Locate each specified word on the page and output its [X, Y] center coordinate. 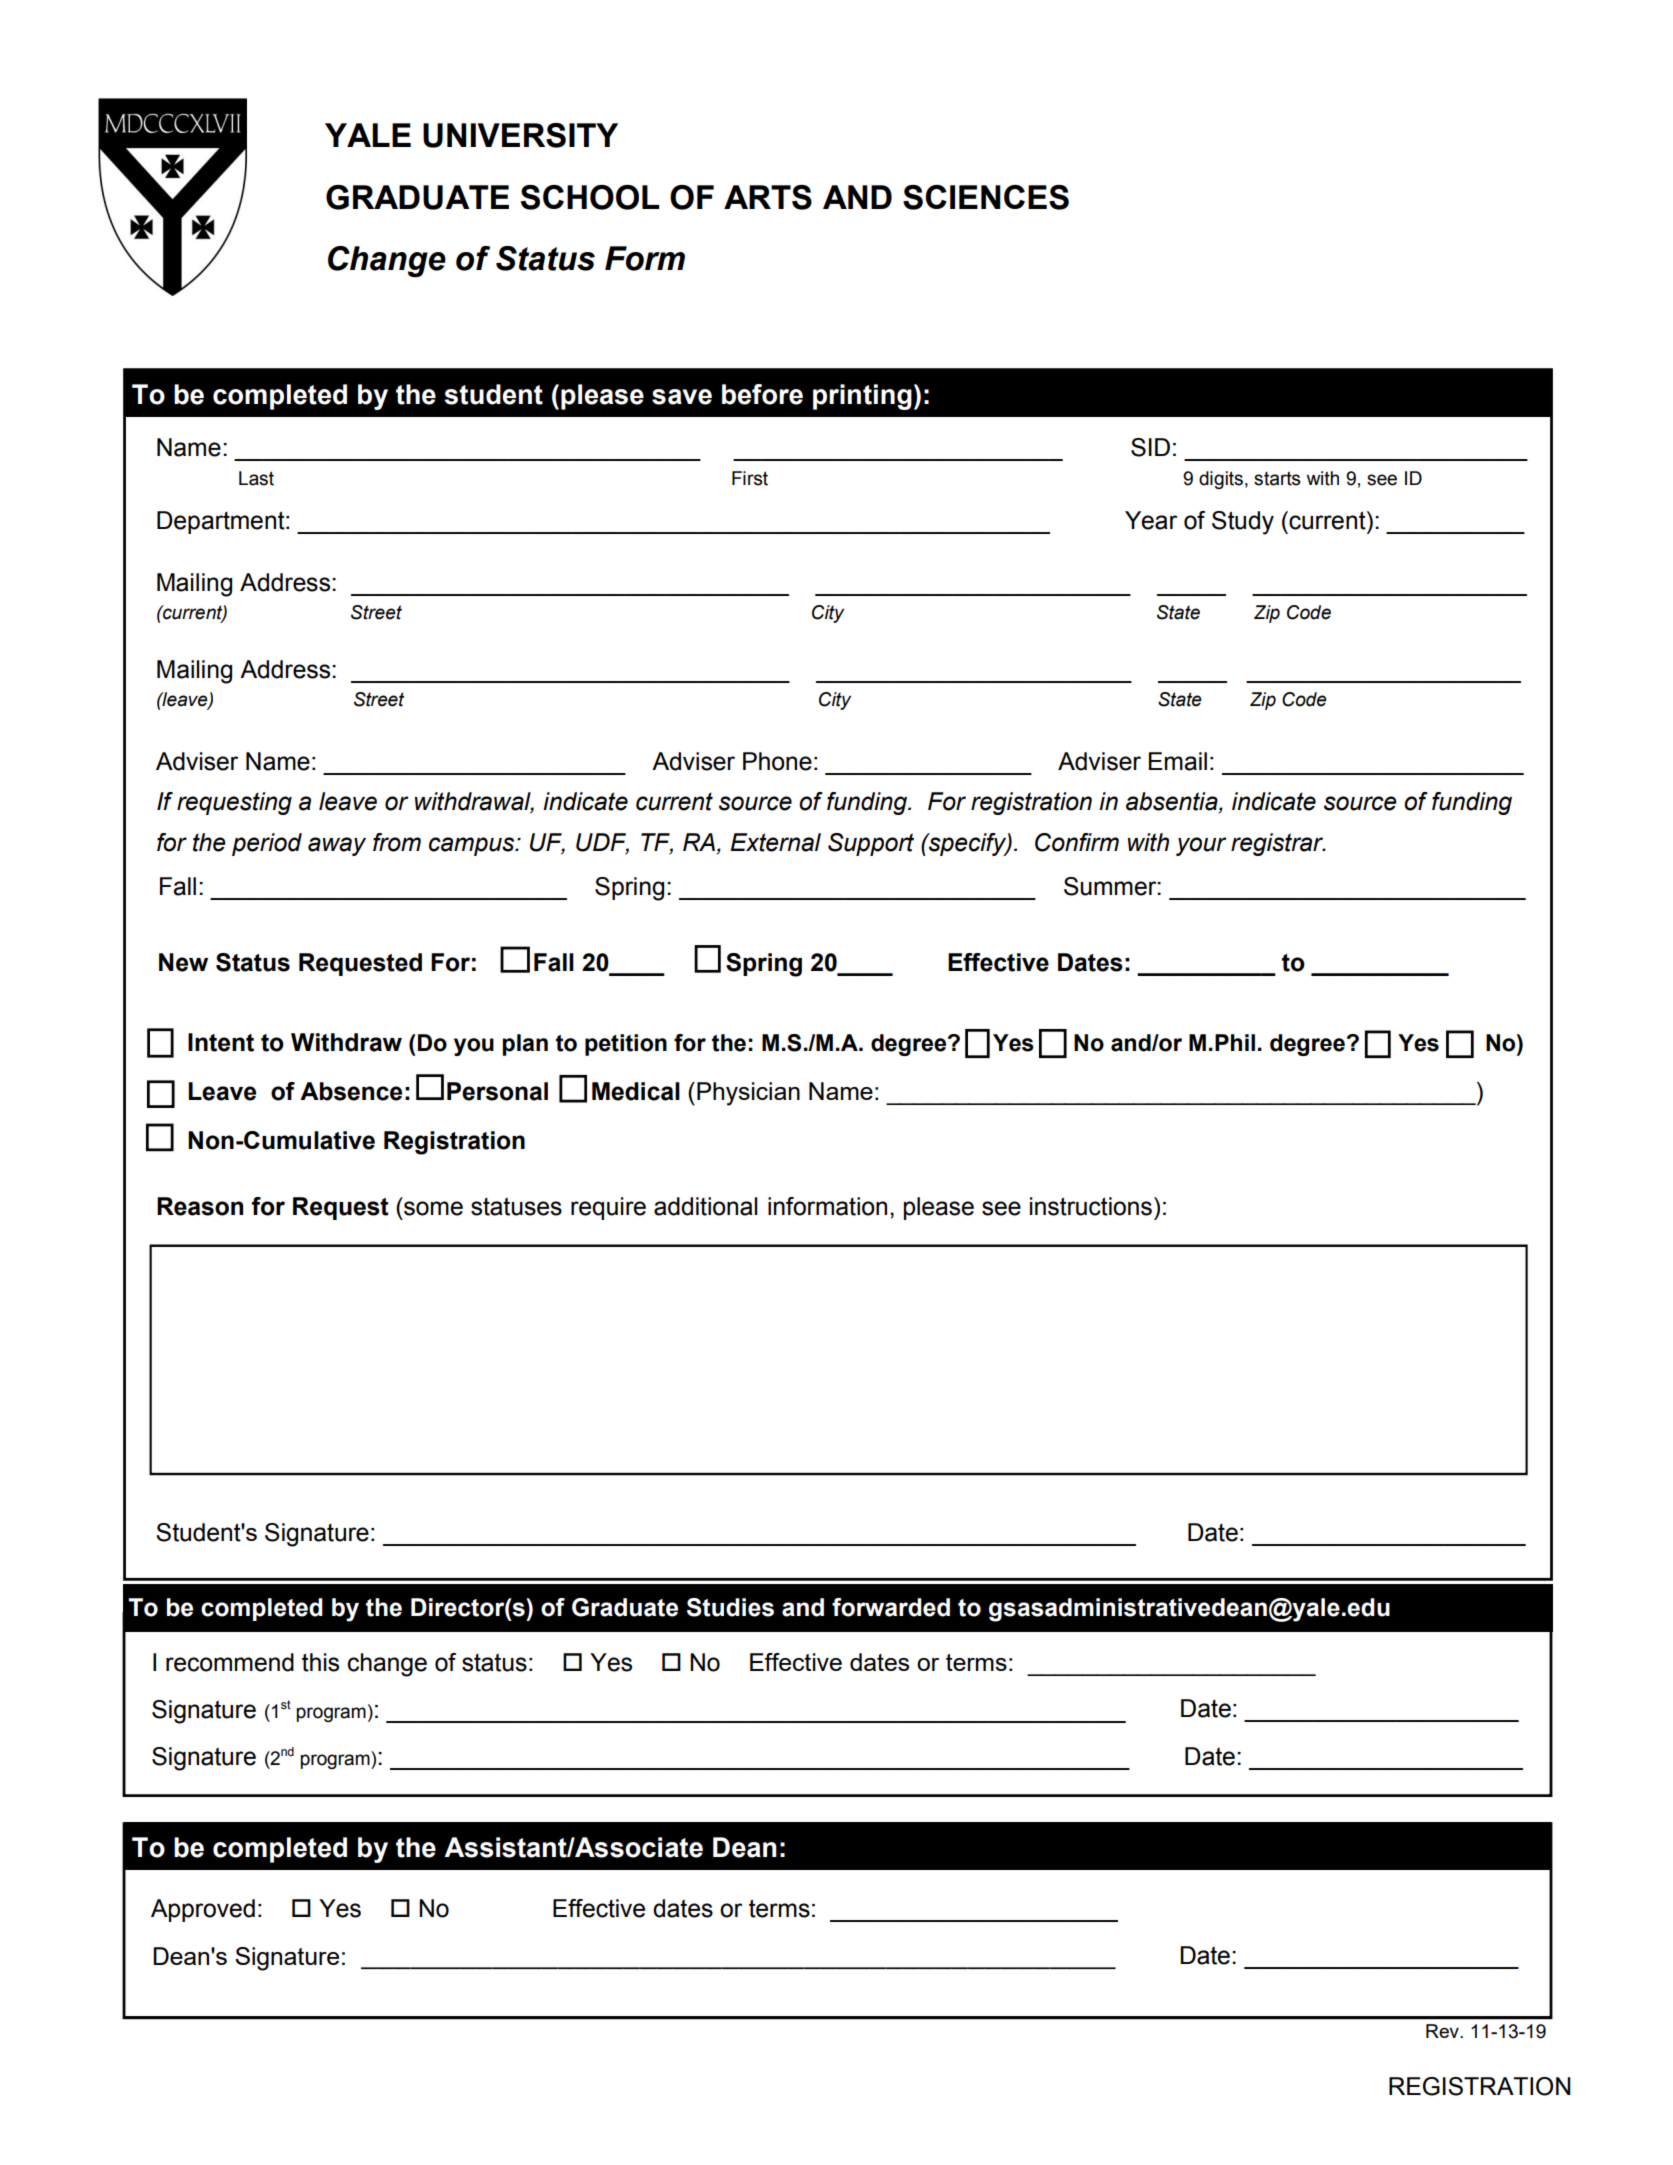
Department [222, 522]
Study [1243, 523]
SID [1150, 447]
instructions [1091, 1206]
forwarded [891, 1607]
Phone [777, 761]
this [320, 1662]
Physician [748, 1094]
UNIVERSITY [520, 135]
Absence [351, 1091]
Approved [203, 1910]
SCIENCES [986, 197]
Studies [730, 1607]
